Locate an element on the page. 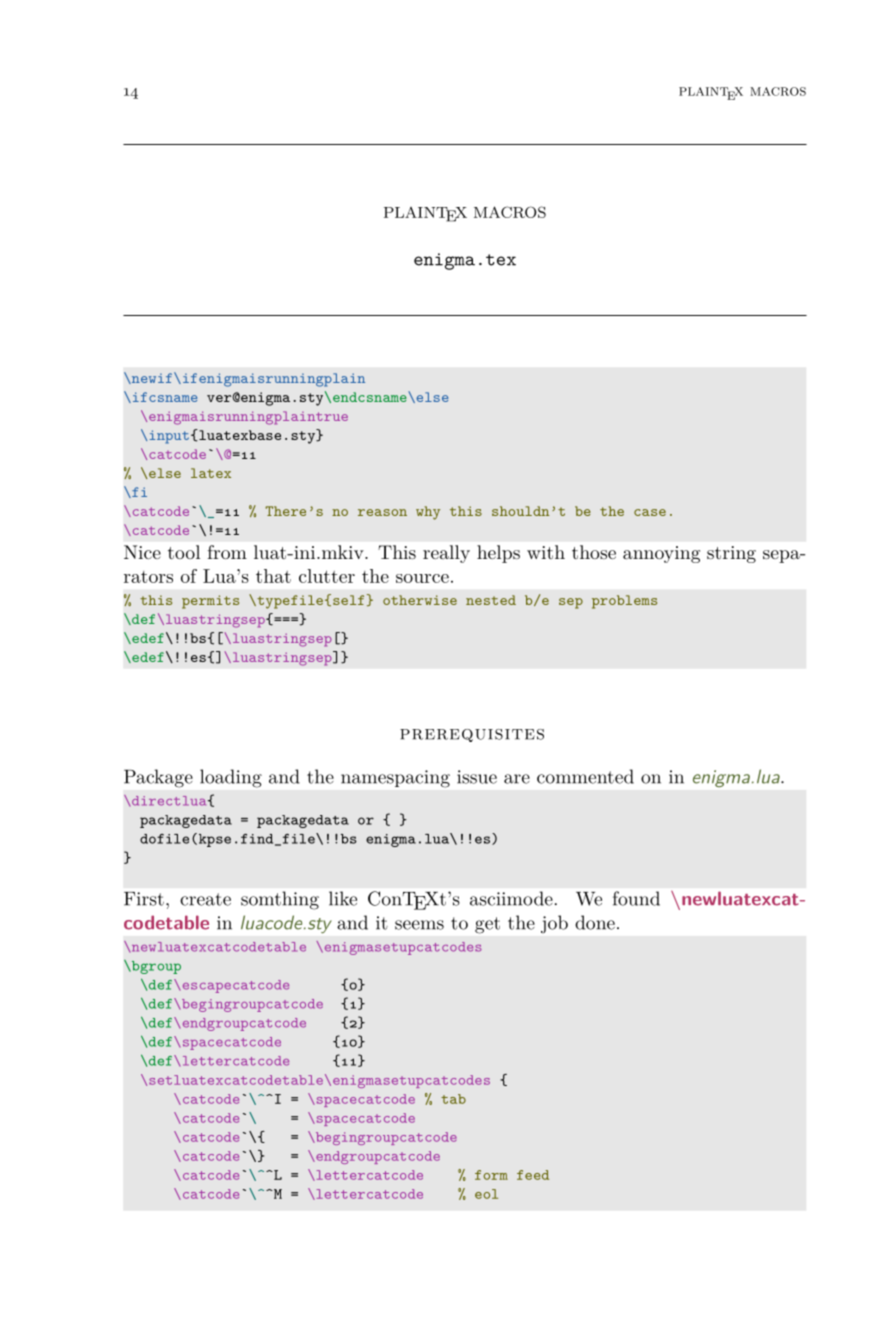 The image size is (896, 1340). loading is located at coordinates (231, 778).
